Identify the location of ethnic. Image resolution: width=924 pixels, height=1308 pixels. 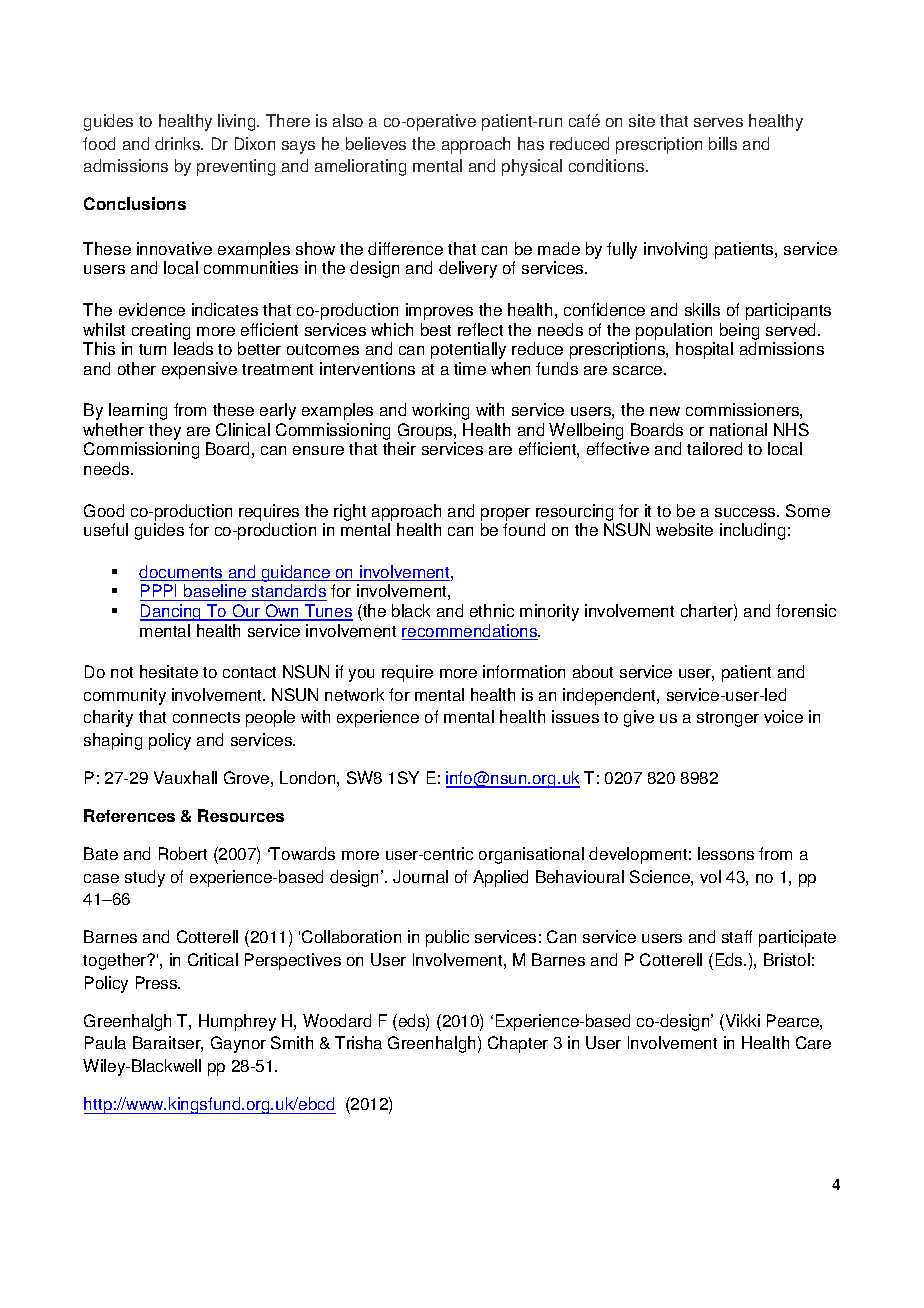
(492, 610).
